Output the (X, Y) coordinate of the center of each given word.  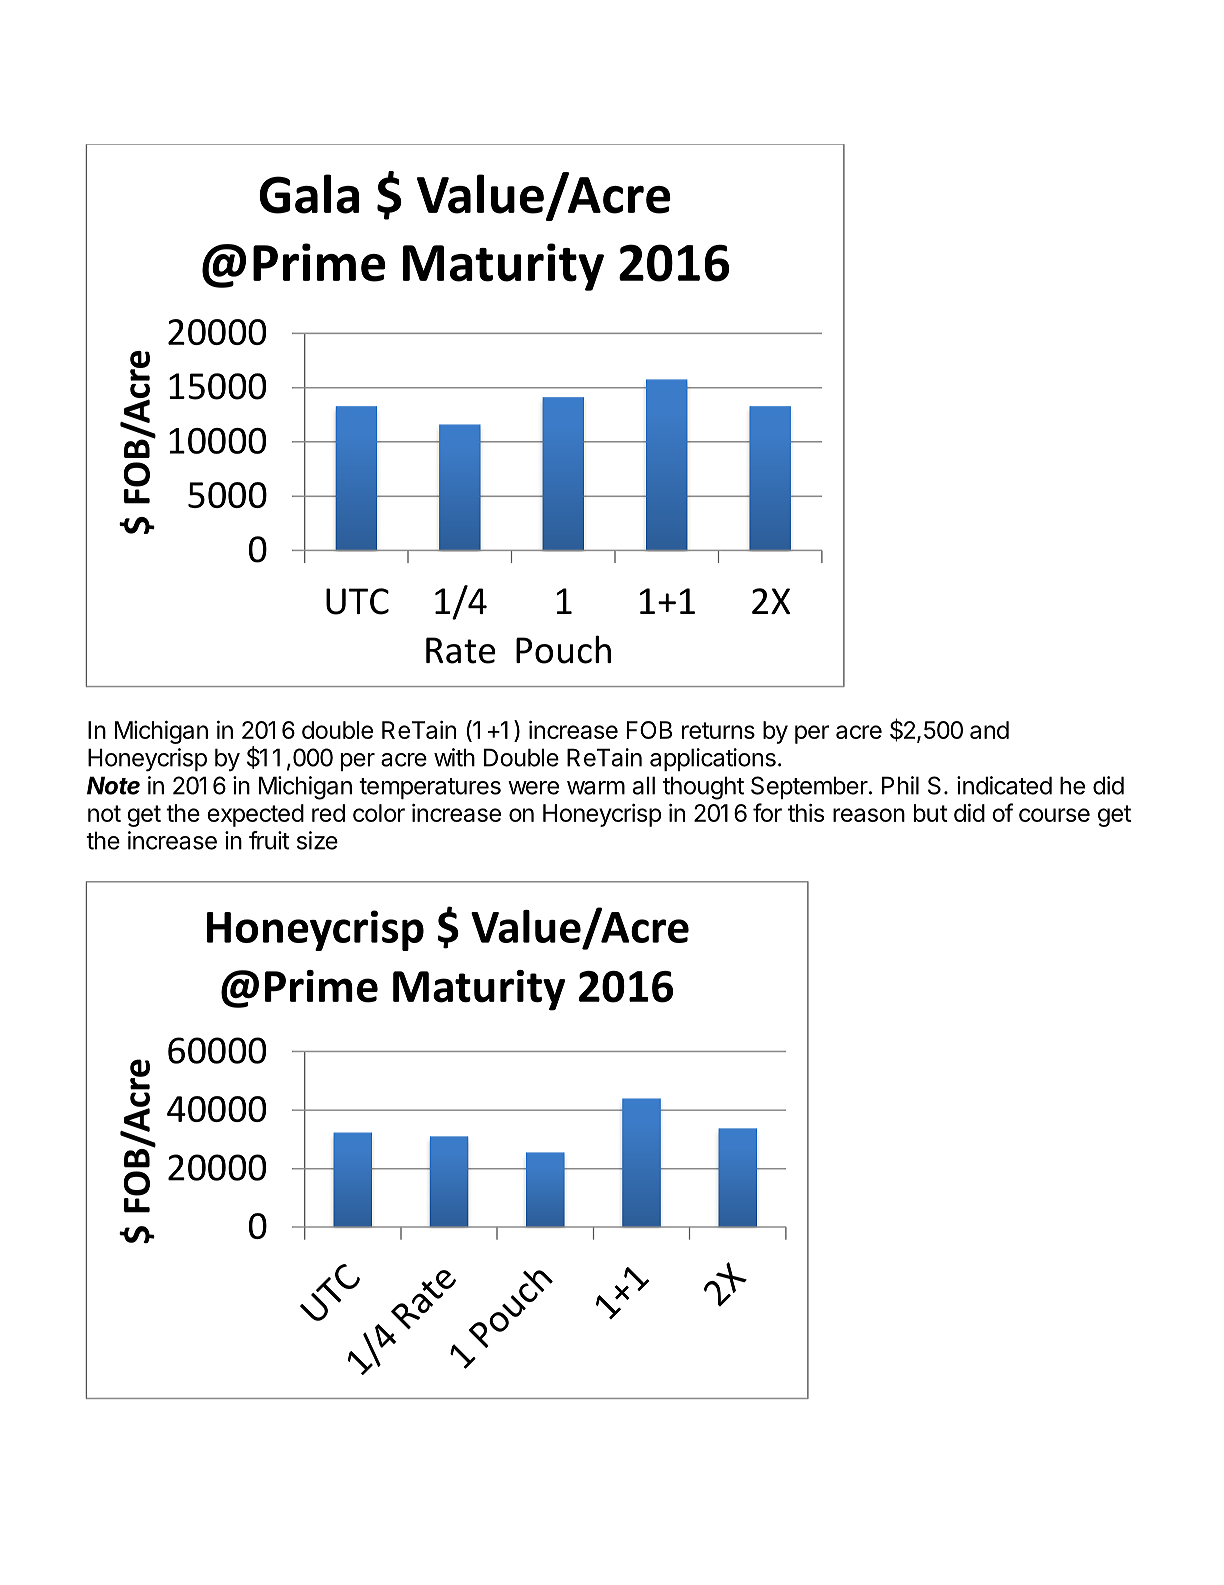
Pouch (563, 649)
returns (718, 730)
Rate (461, 650)
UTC (357, 601)
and (989, 730)
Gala (309, 194)
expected (255, 815)
